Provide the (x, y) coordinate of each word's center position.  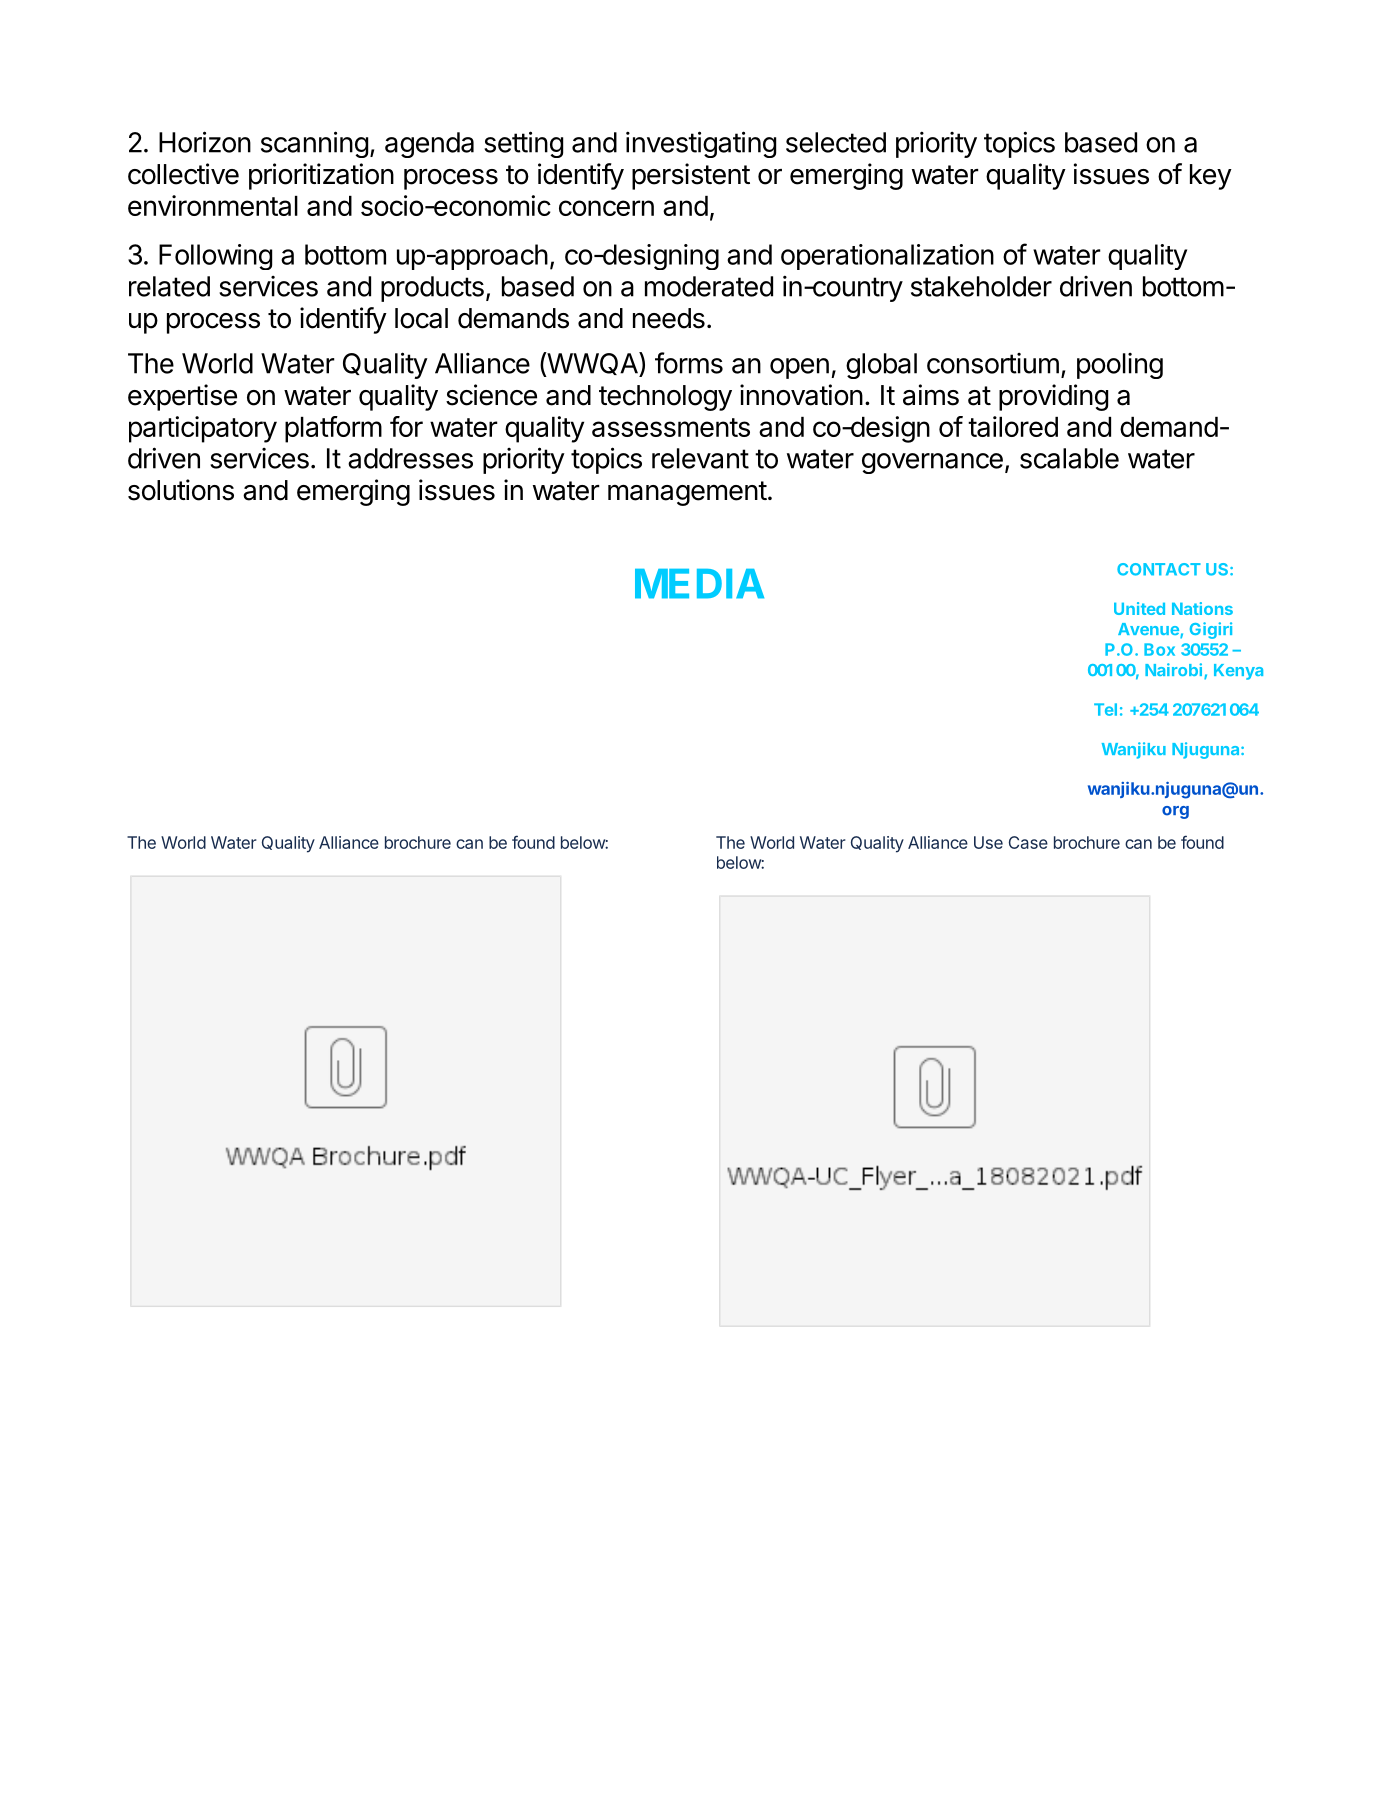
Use (988, 842)
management (687, 493)
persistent (691, 176)
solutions (181, 490)
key (1211, 177)
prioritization (321, 176)
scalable (1069, 458)
